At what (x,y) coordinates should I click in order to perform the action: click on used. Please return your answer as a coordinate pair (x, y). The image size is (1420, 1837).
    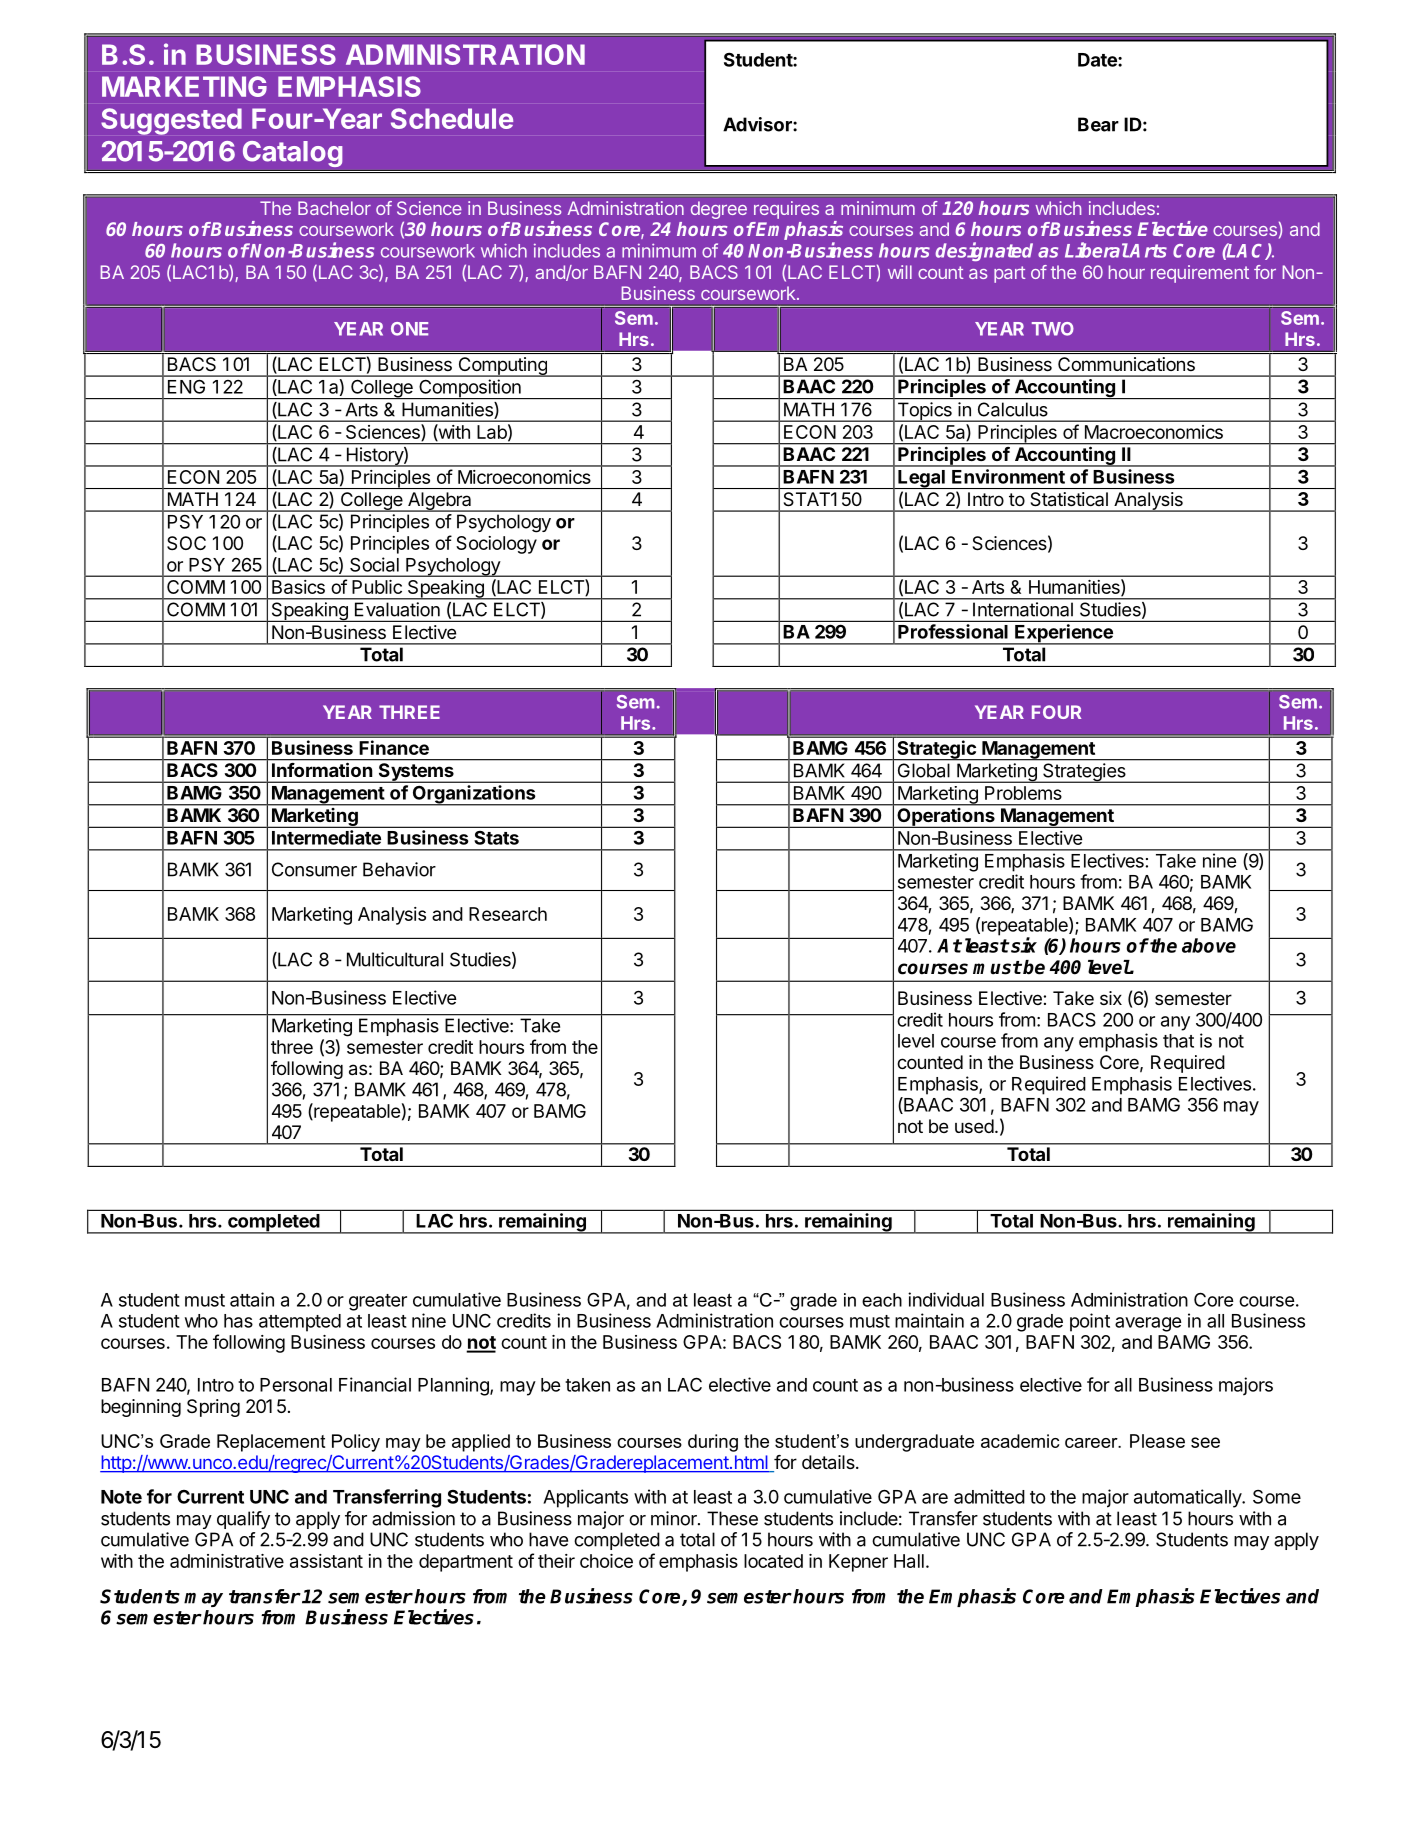
    Looking at the image, I should click on (974, 1126).
